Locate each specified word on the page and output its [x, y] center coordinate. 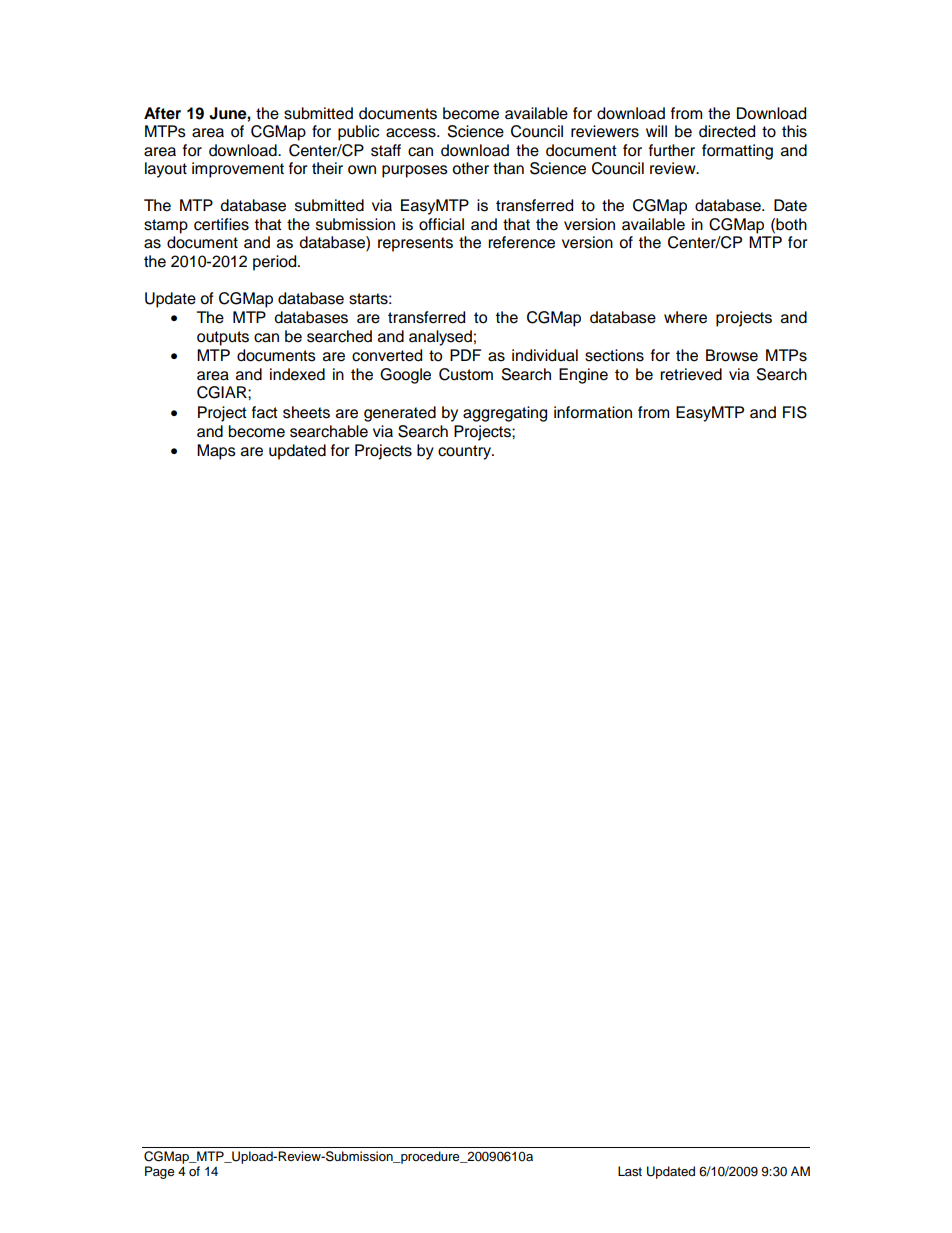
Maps [216, 452]
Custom [466, 374]
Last [630, 1171]
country [465, 452]
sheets [306, 412]
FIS [795, 412]
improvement [238, 170]
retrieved [691, 374]
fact [265, 412]
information [593, 412]
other [470, 168]
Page [159, 1172]
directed [727, 131]
